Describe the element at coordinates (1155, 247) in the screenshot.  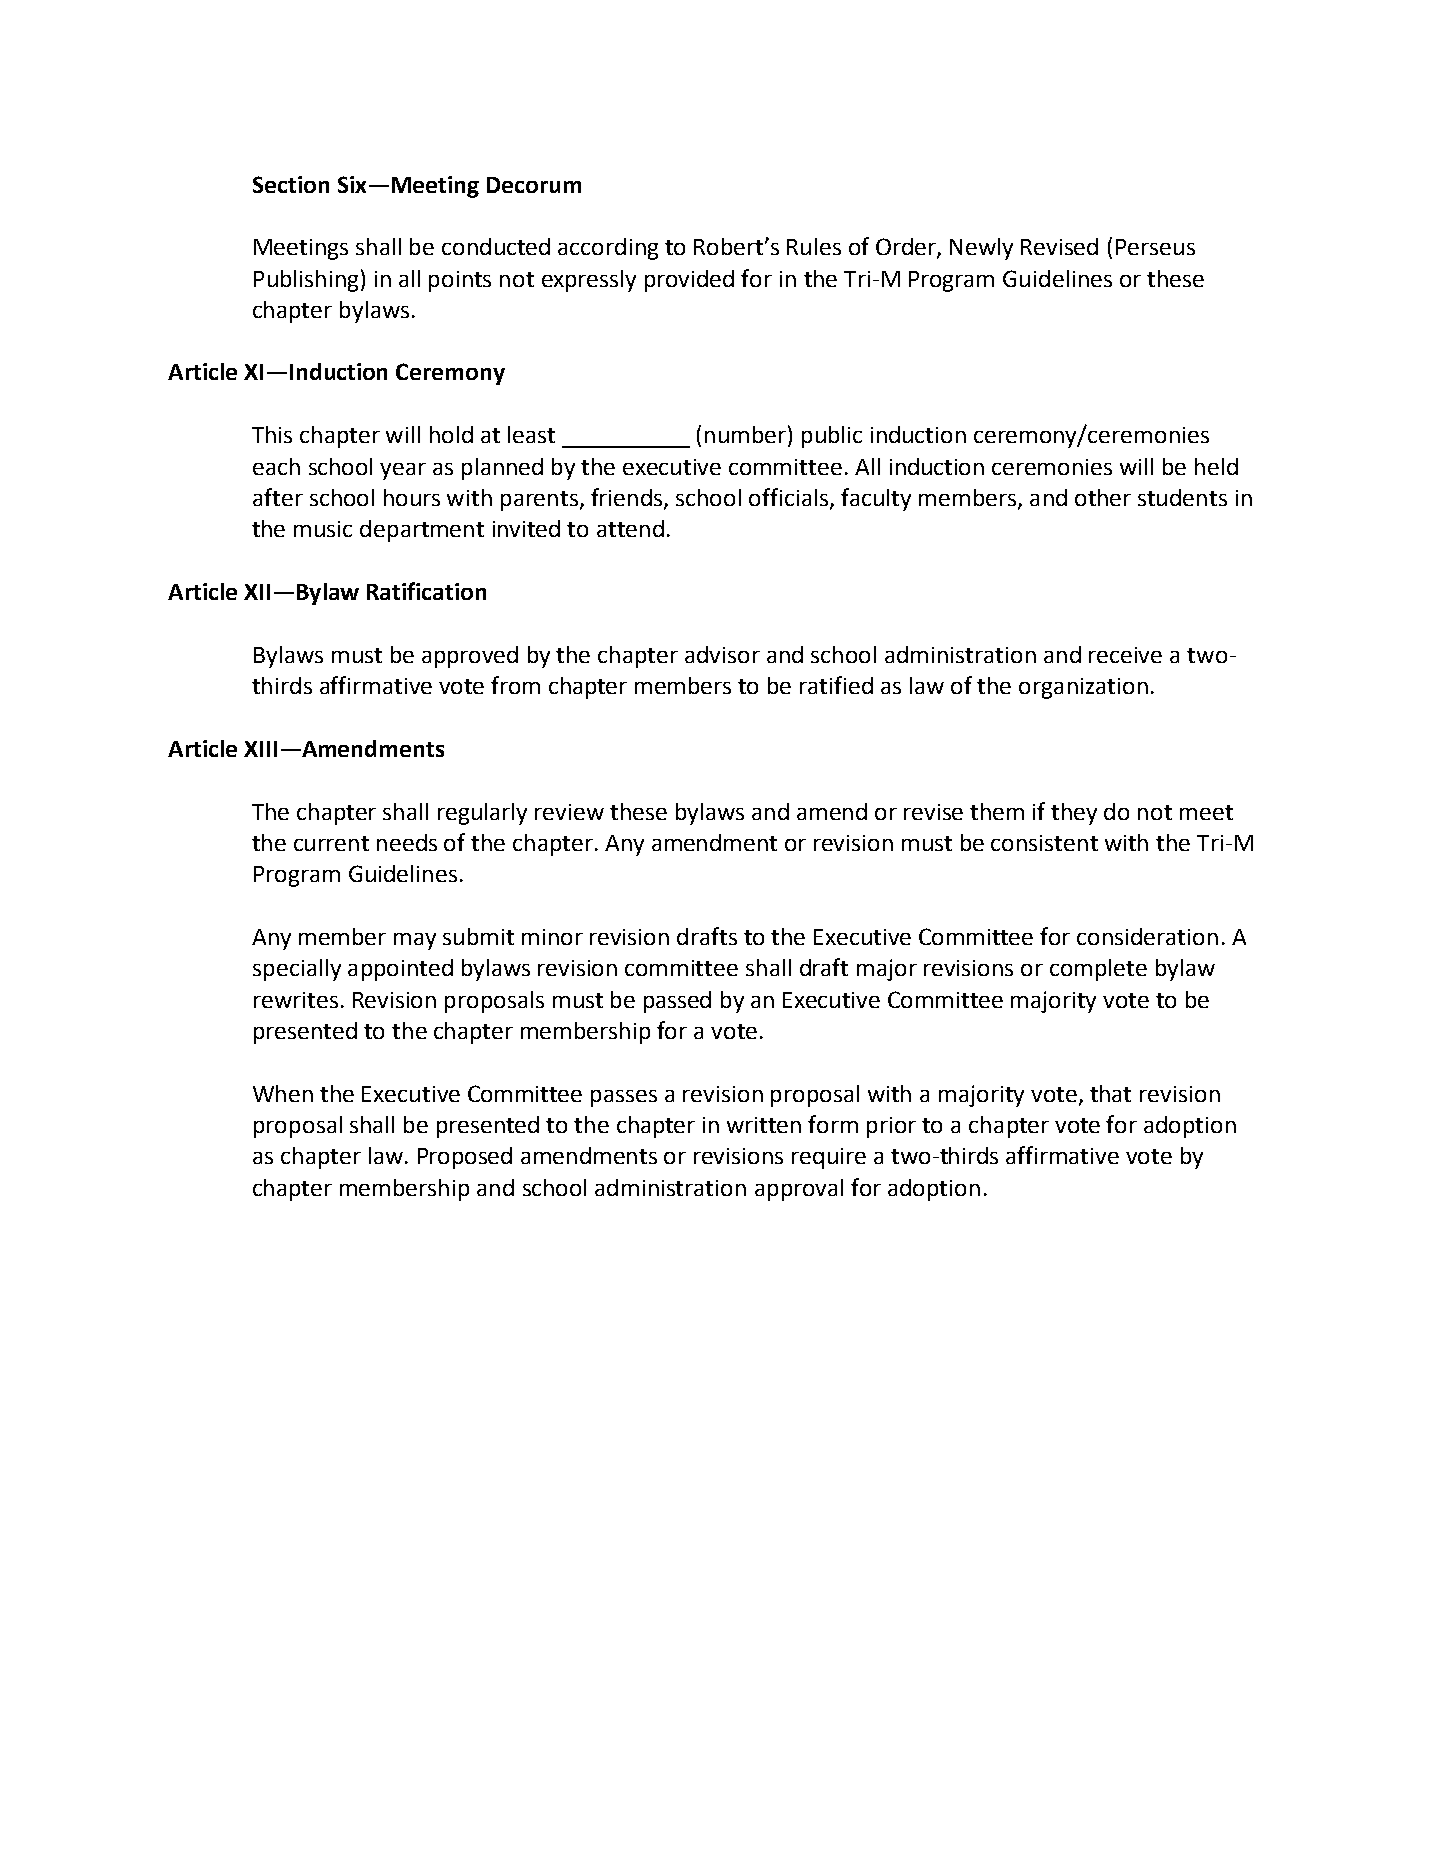
I see `Perseus` at that location.
